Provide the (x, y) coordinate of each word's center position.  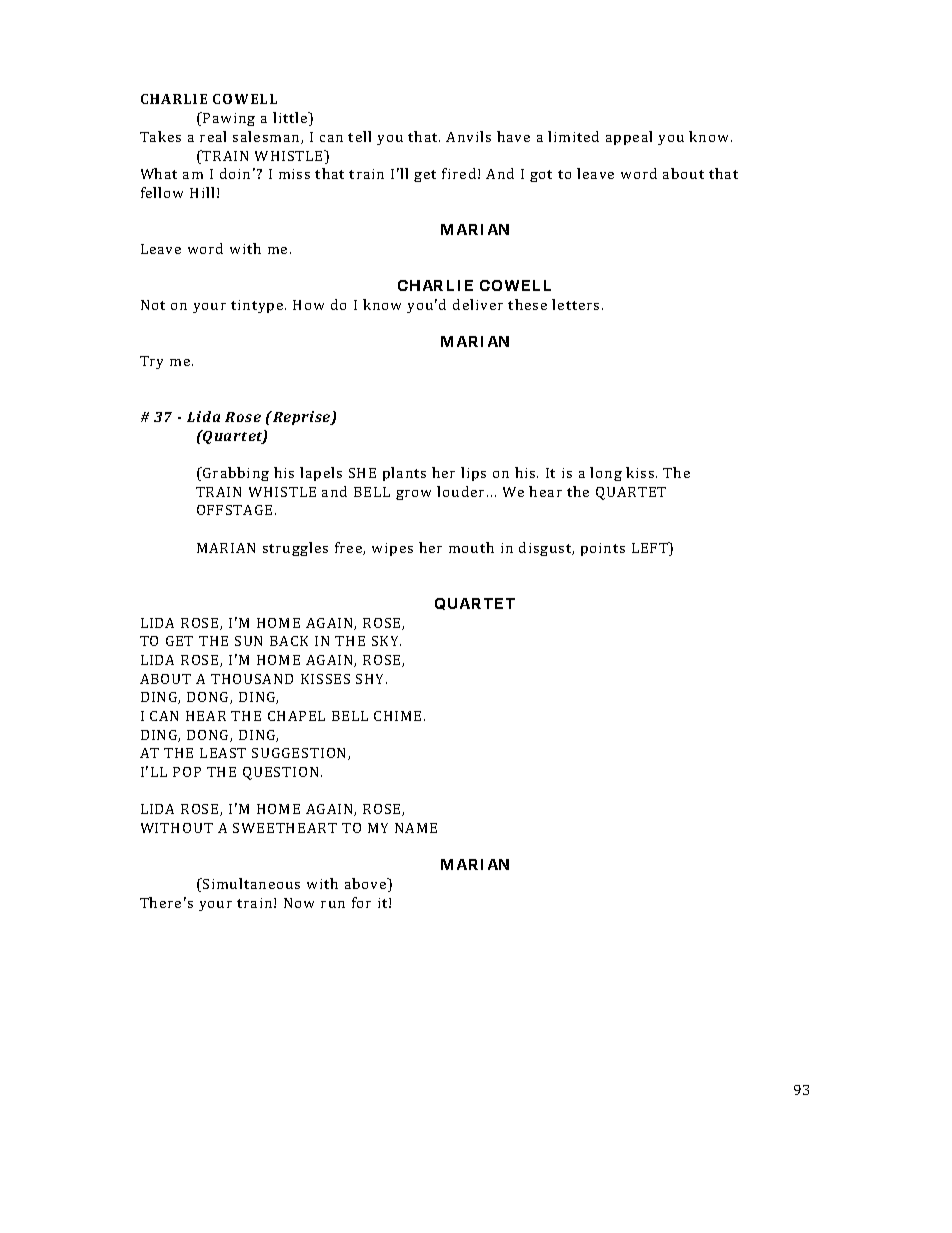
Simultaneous (250, 883)
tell (359, 136)
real (213, 136)
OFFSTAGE (234, 510)
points (603, 549)
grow (413, 495)
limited (573, 136)
